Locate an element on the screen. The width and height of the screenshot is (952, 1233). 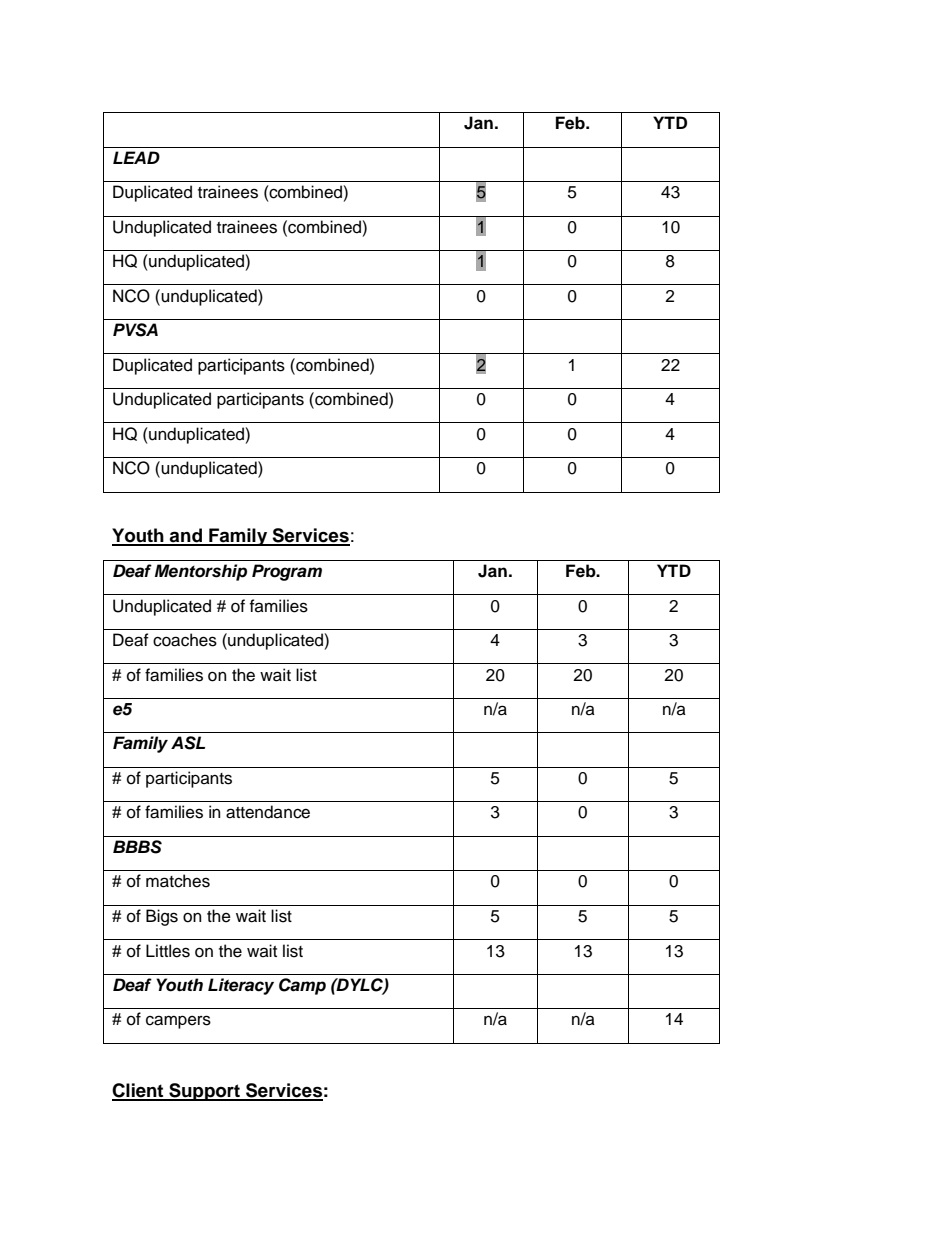
matches is located at coordinates (178, 881).
